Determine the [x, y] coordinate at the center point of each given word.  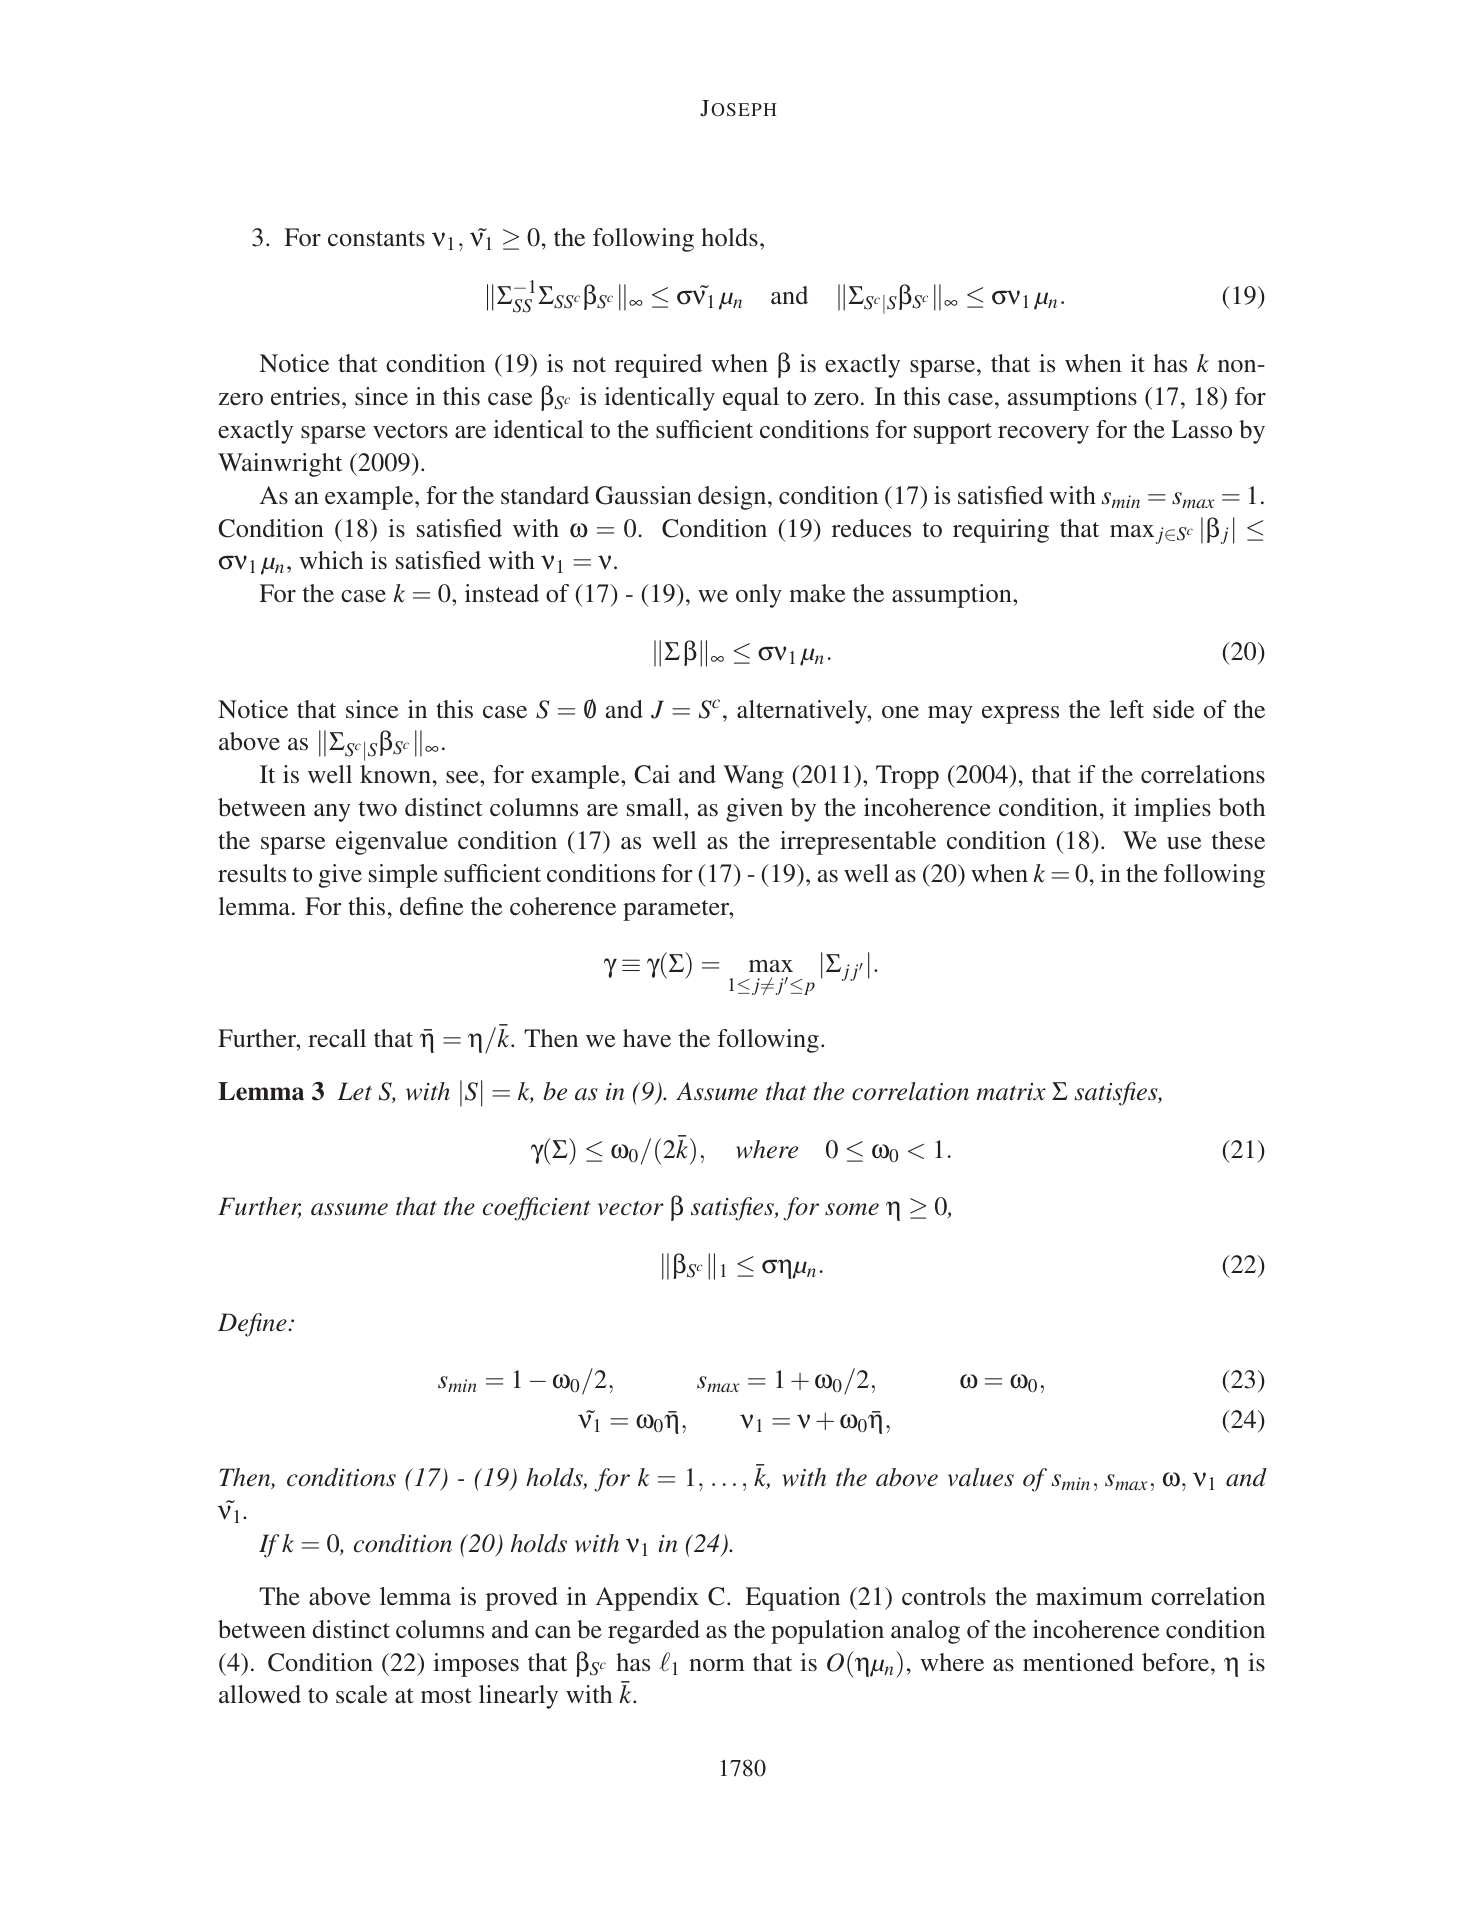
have [647, 1038]
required [658, 366]
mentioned [1078, 1662]
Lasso [1201, 429]
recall [337, 1038]
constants [376, 239]
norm [717, 1665]
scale [361, 1694]
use [1184, 843]
